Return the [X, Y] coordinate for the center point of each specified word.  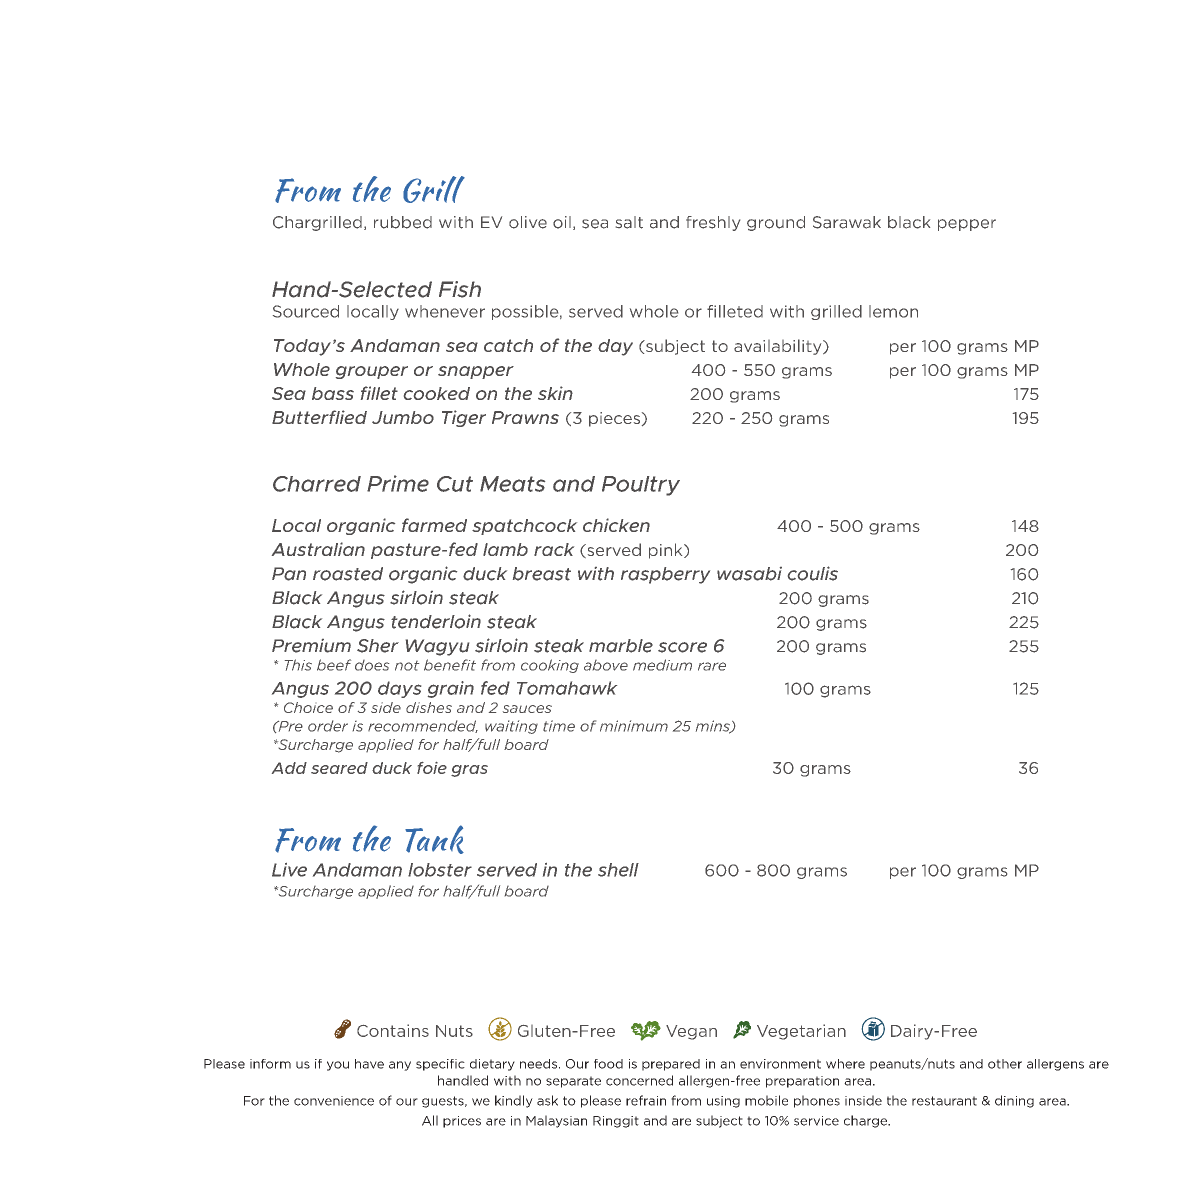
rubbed [403, 222]
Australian [318, 549]
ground [776, 223]
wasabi [749, 574]
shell [618, 870]
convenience [334, 1101]
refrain [646, 1100]
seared [339, 768]
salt [629, 222]
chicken [616, 525]
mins [714, 727]
